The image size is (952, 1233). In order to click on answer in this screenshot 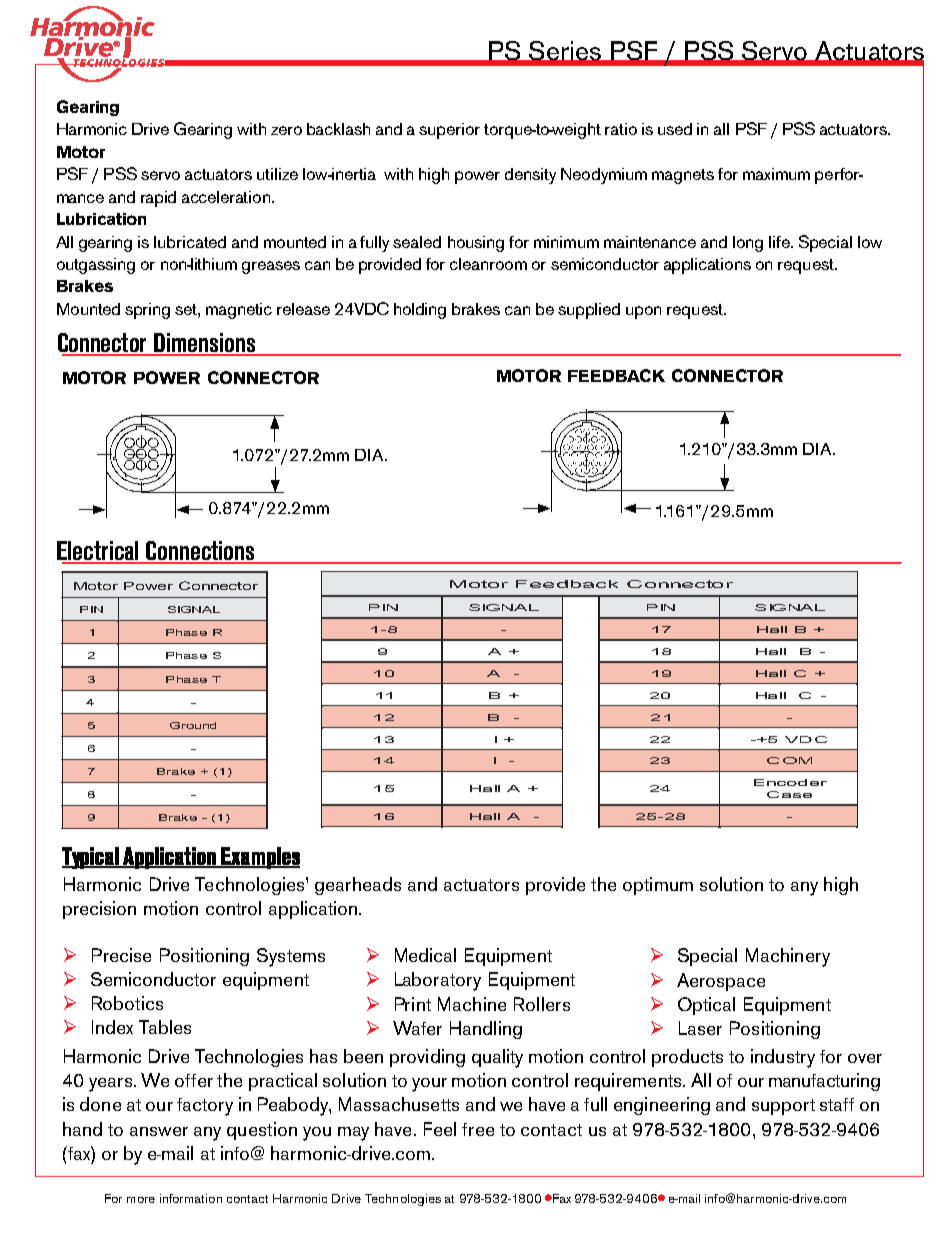, I will do `click(159, 1131)`.
